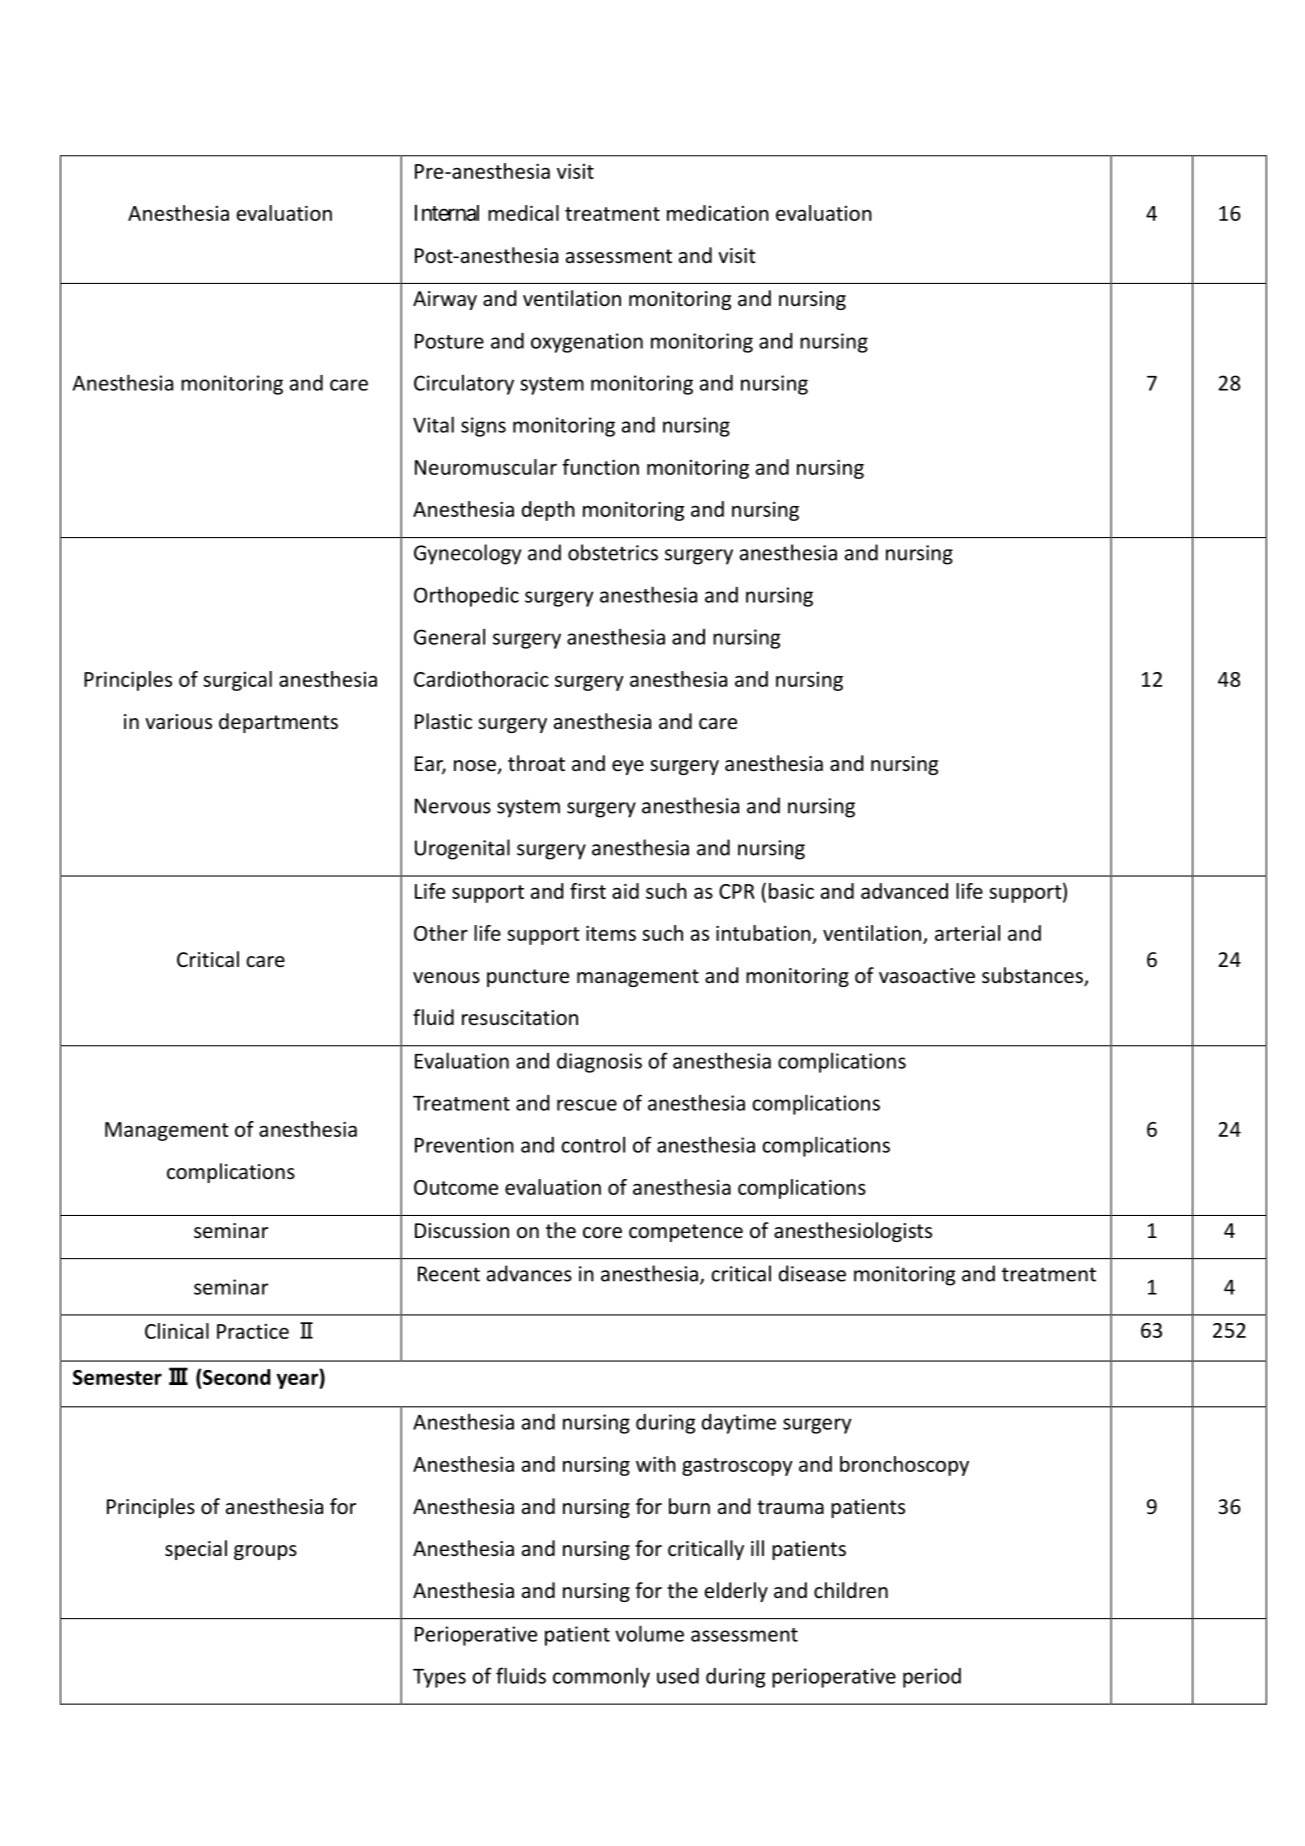  Describe the element at coordinates (265, 1552) in the page. I see `groups` at that location.
